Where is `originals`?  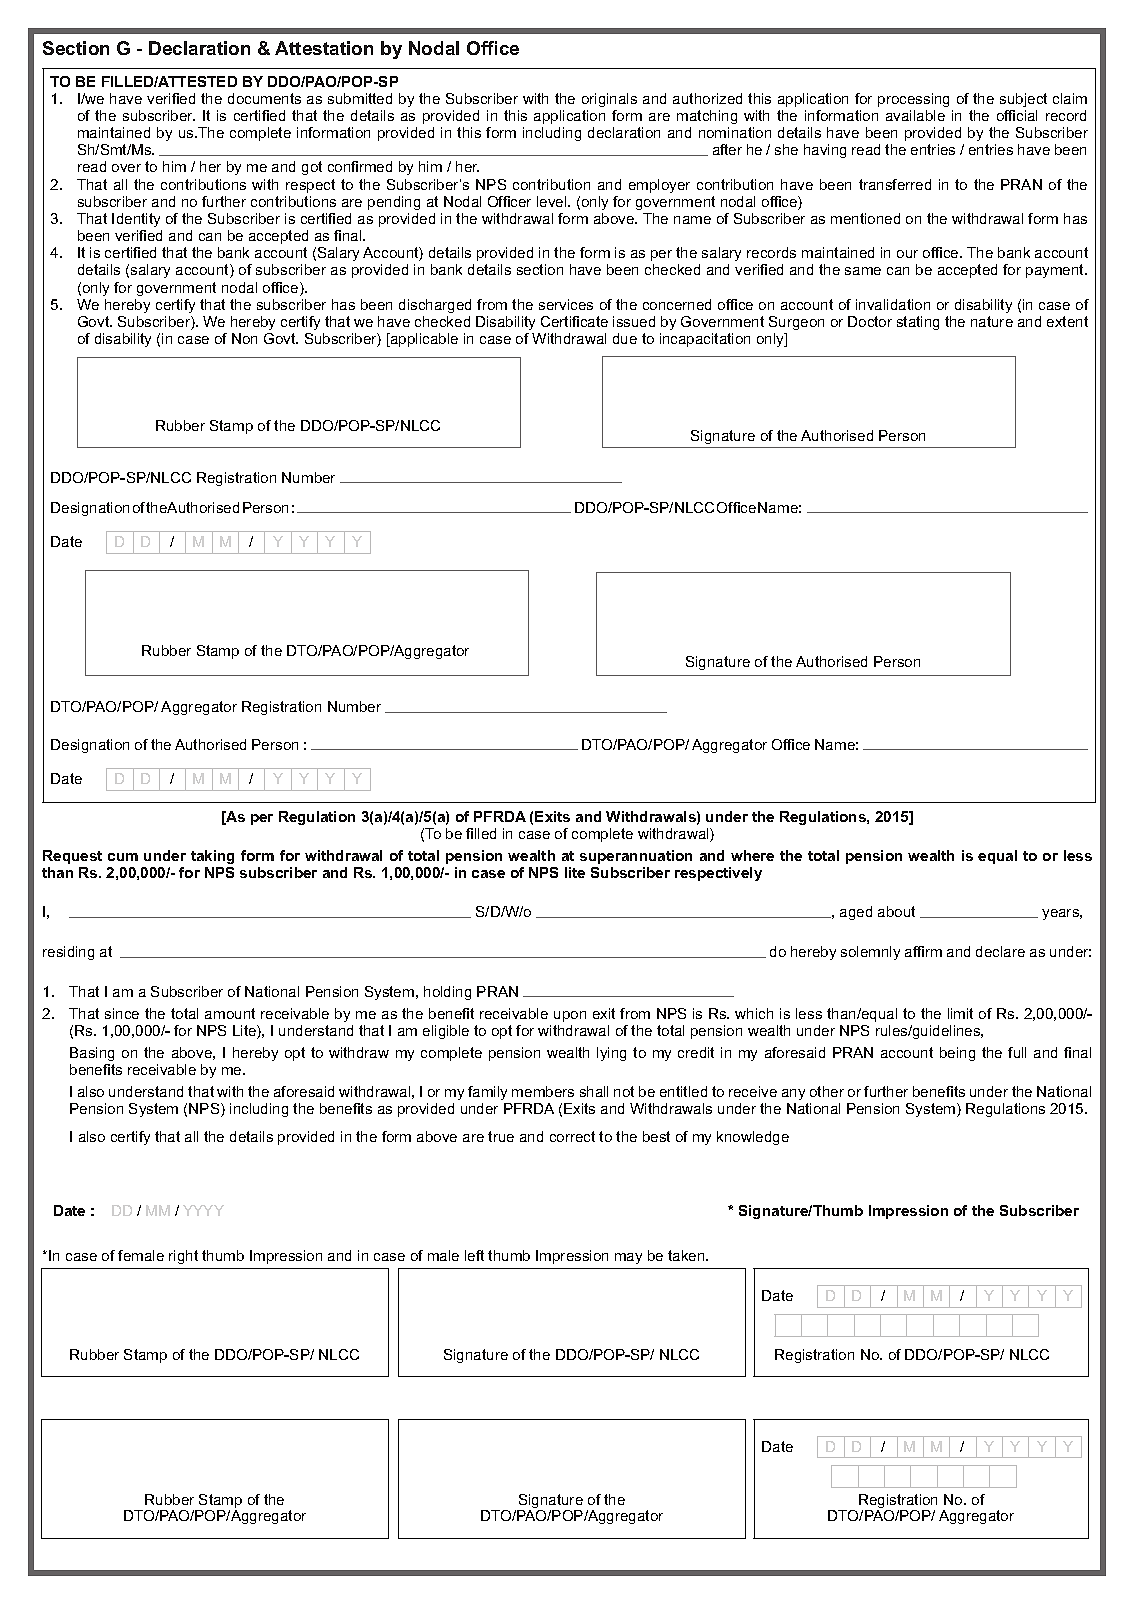
originals is located at coordinates (609, 100).
